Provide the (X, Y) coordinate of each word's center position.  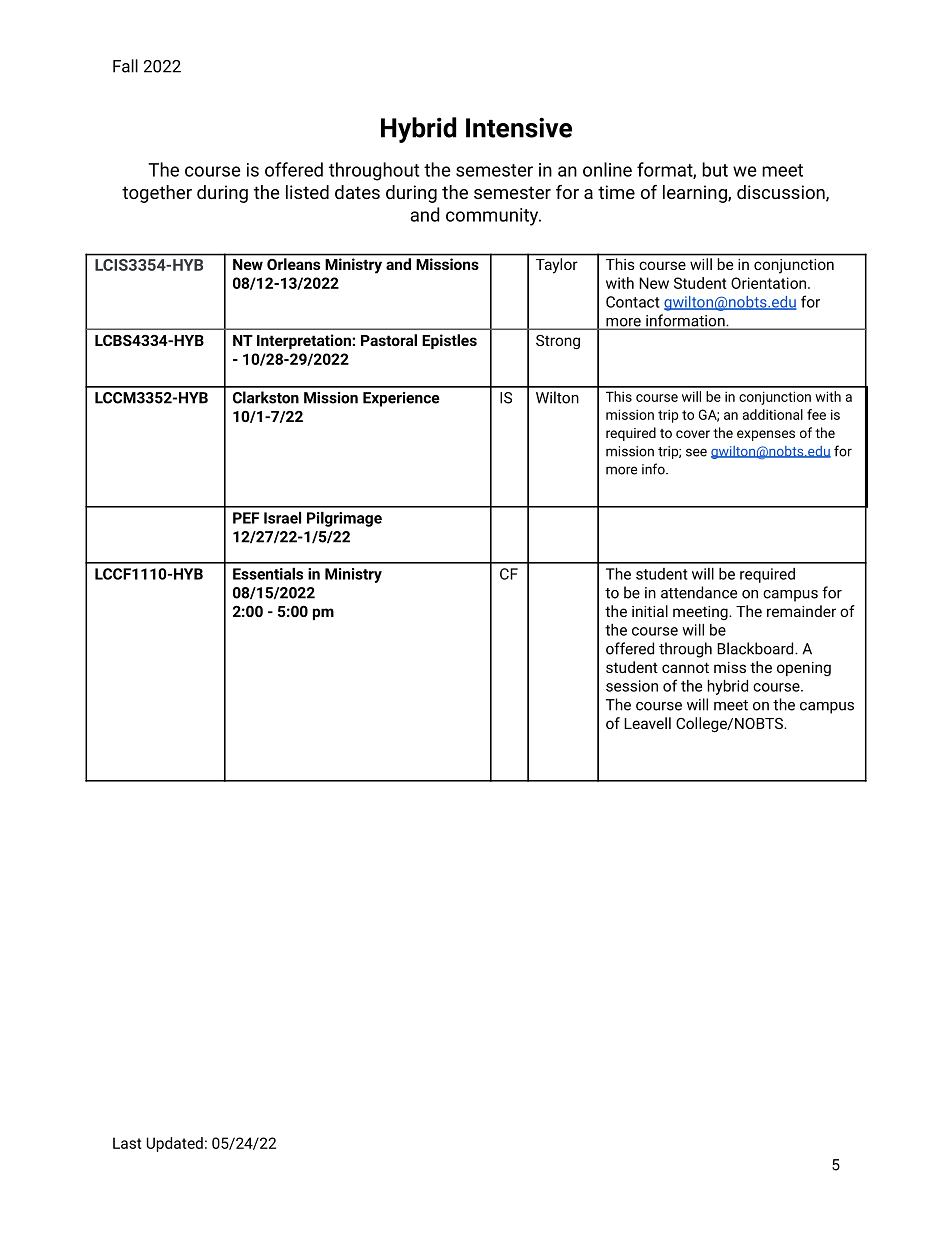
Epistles (449, 341)
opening (804, 669)
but (715, 169)
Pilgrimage (344, 519)
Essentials (268, 574)
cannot (685, 667)
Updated (175, 1144)
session (632, 686)
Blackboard (756, 648)
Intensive (519, 127)
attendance (699, 592)
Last (127, 1143)
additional (773, 414)
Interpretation (305, 341)
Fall (125, 66)
